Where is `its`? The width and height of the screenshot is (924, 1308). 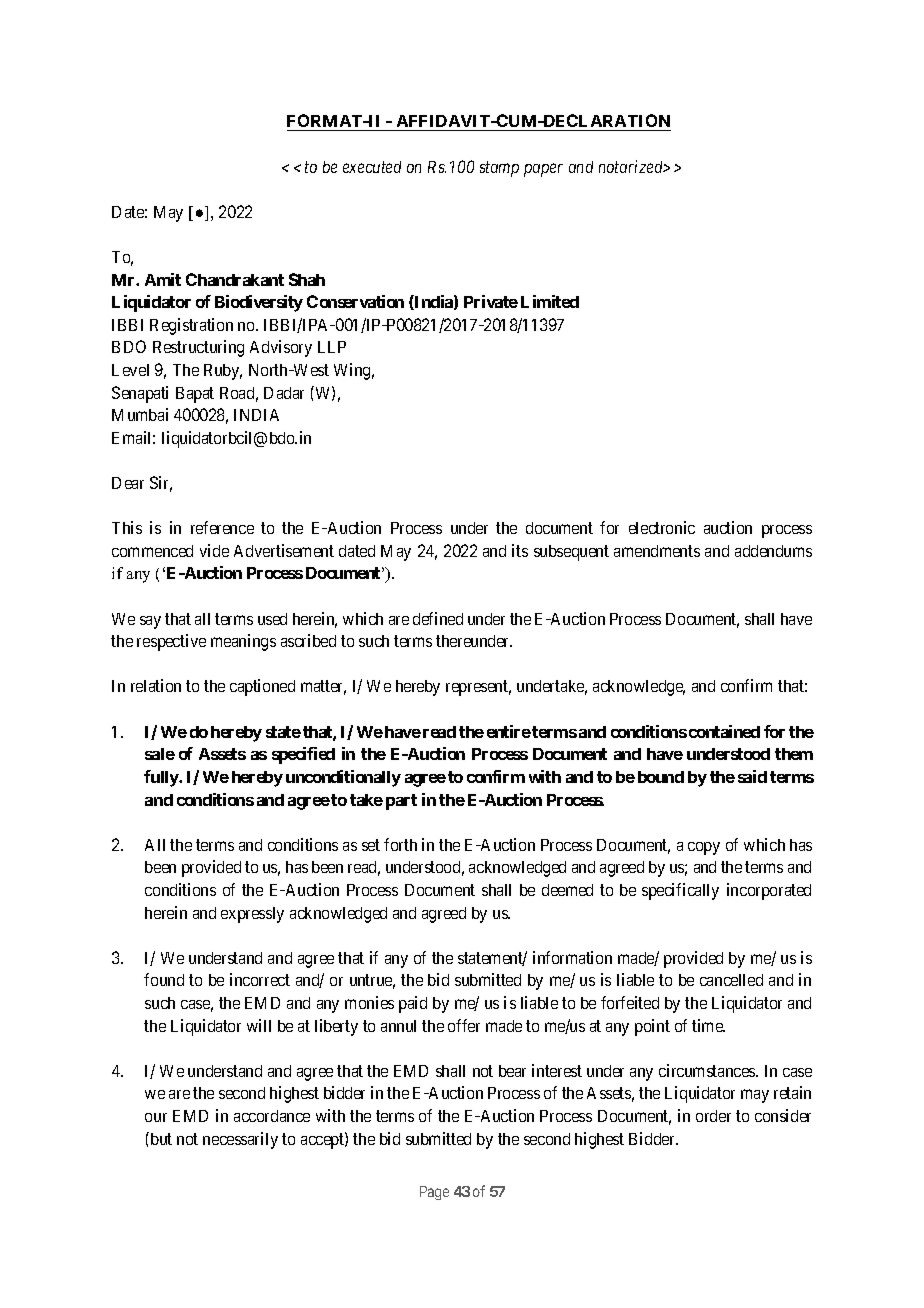
its is located at coordinates (520, 550).
